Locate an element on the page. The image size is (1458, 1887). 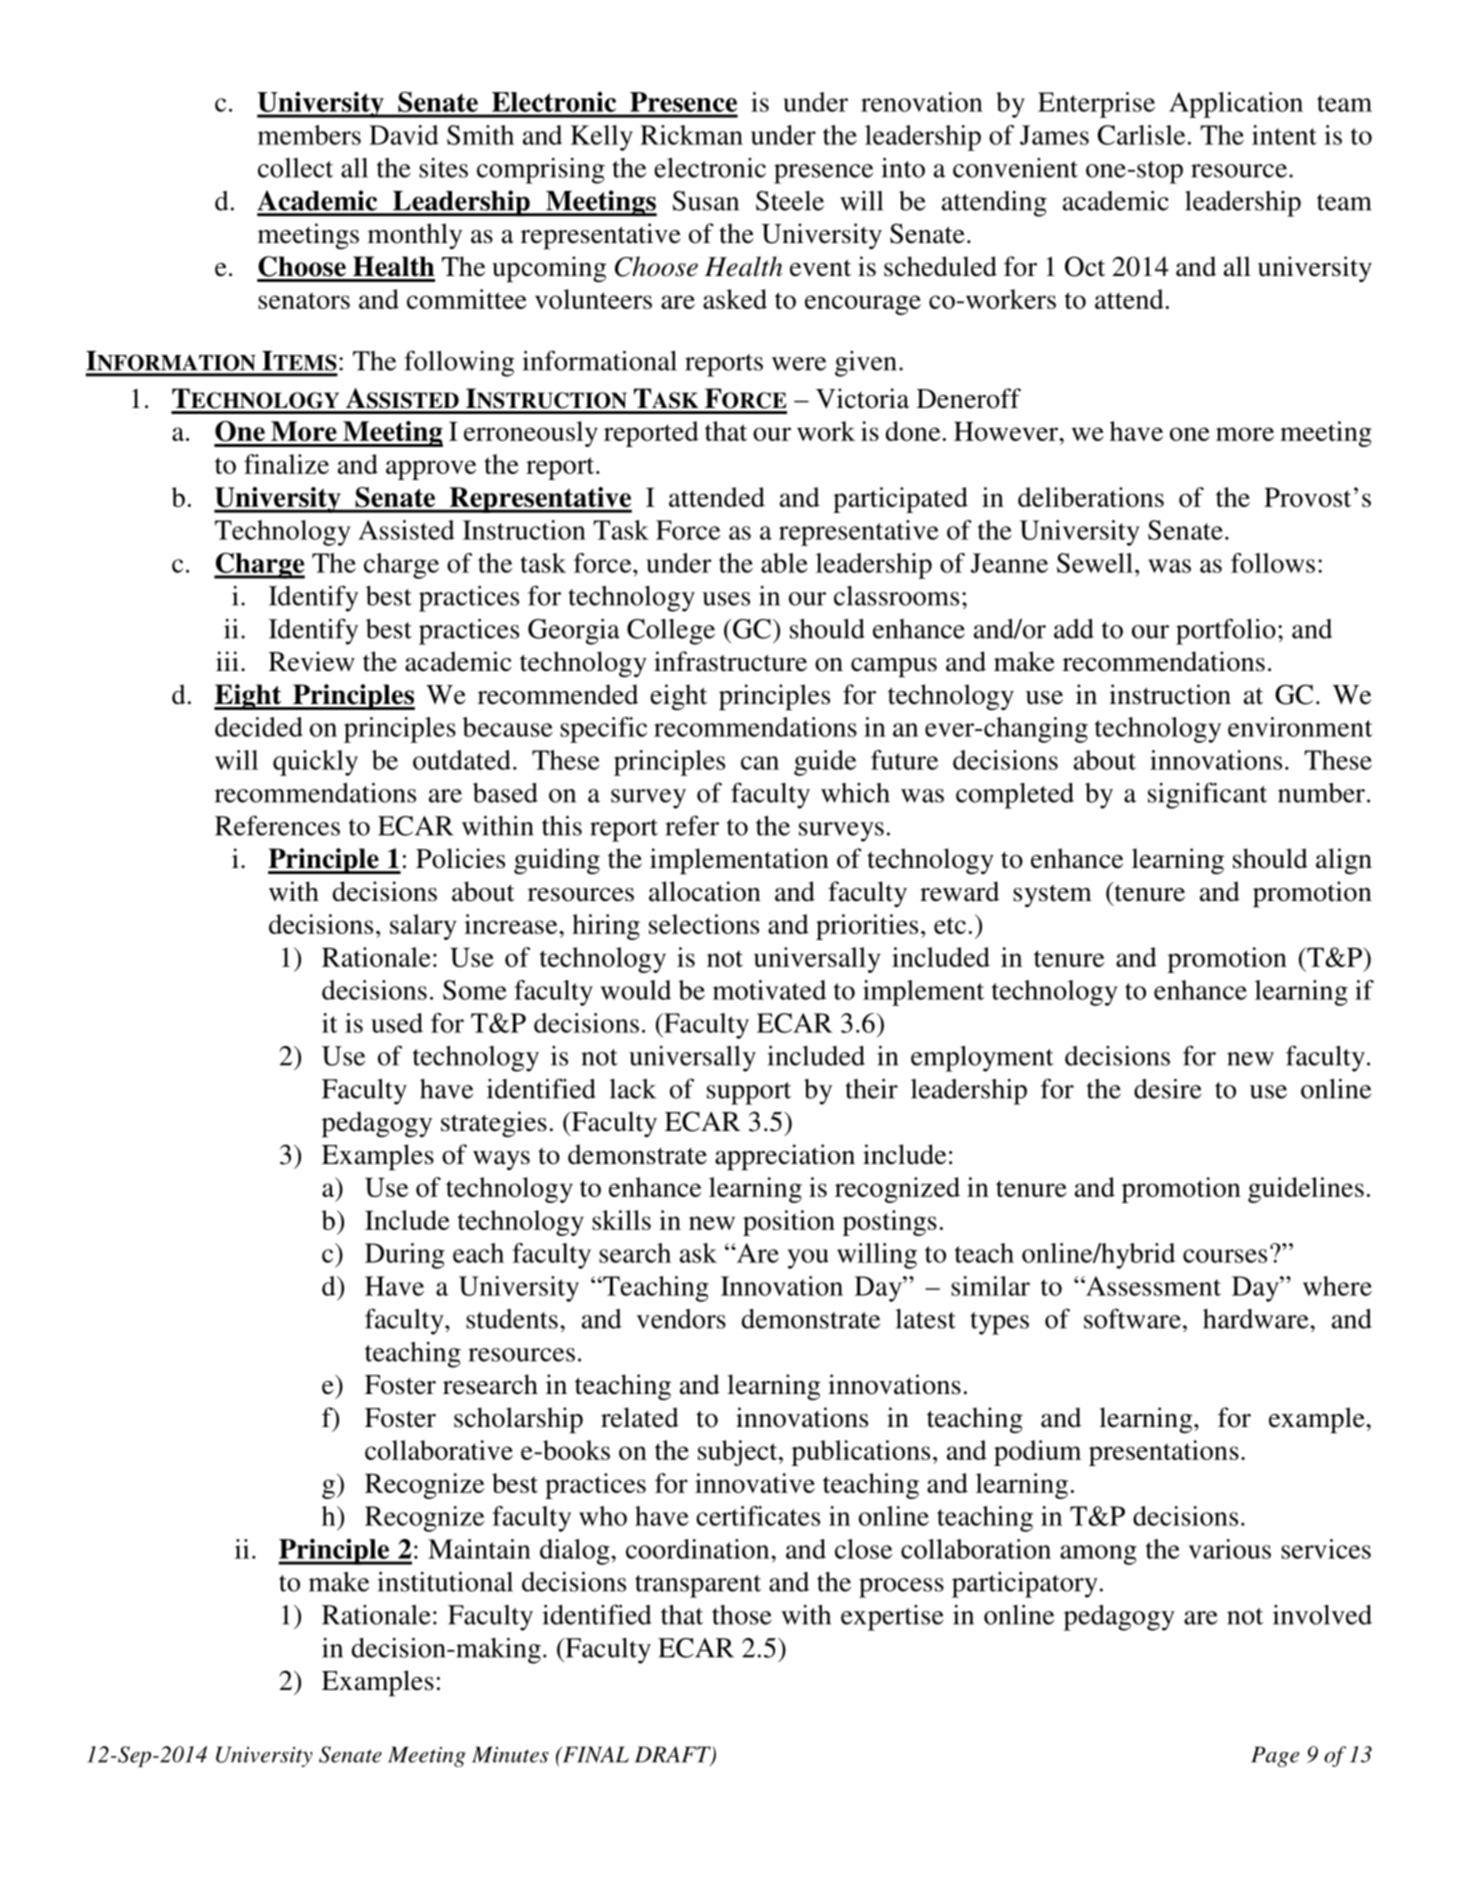
align is located at coordinates (1344, 861).
